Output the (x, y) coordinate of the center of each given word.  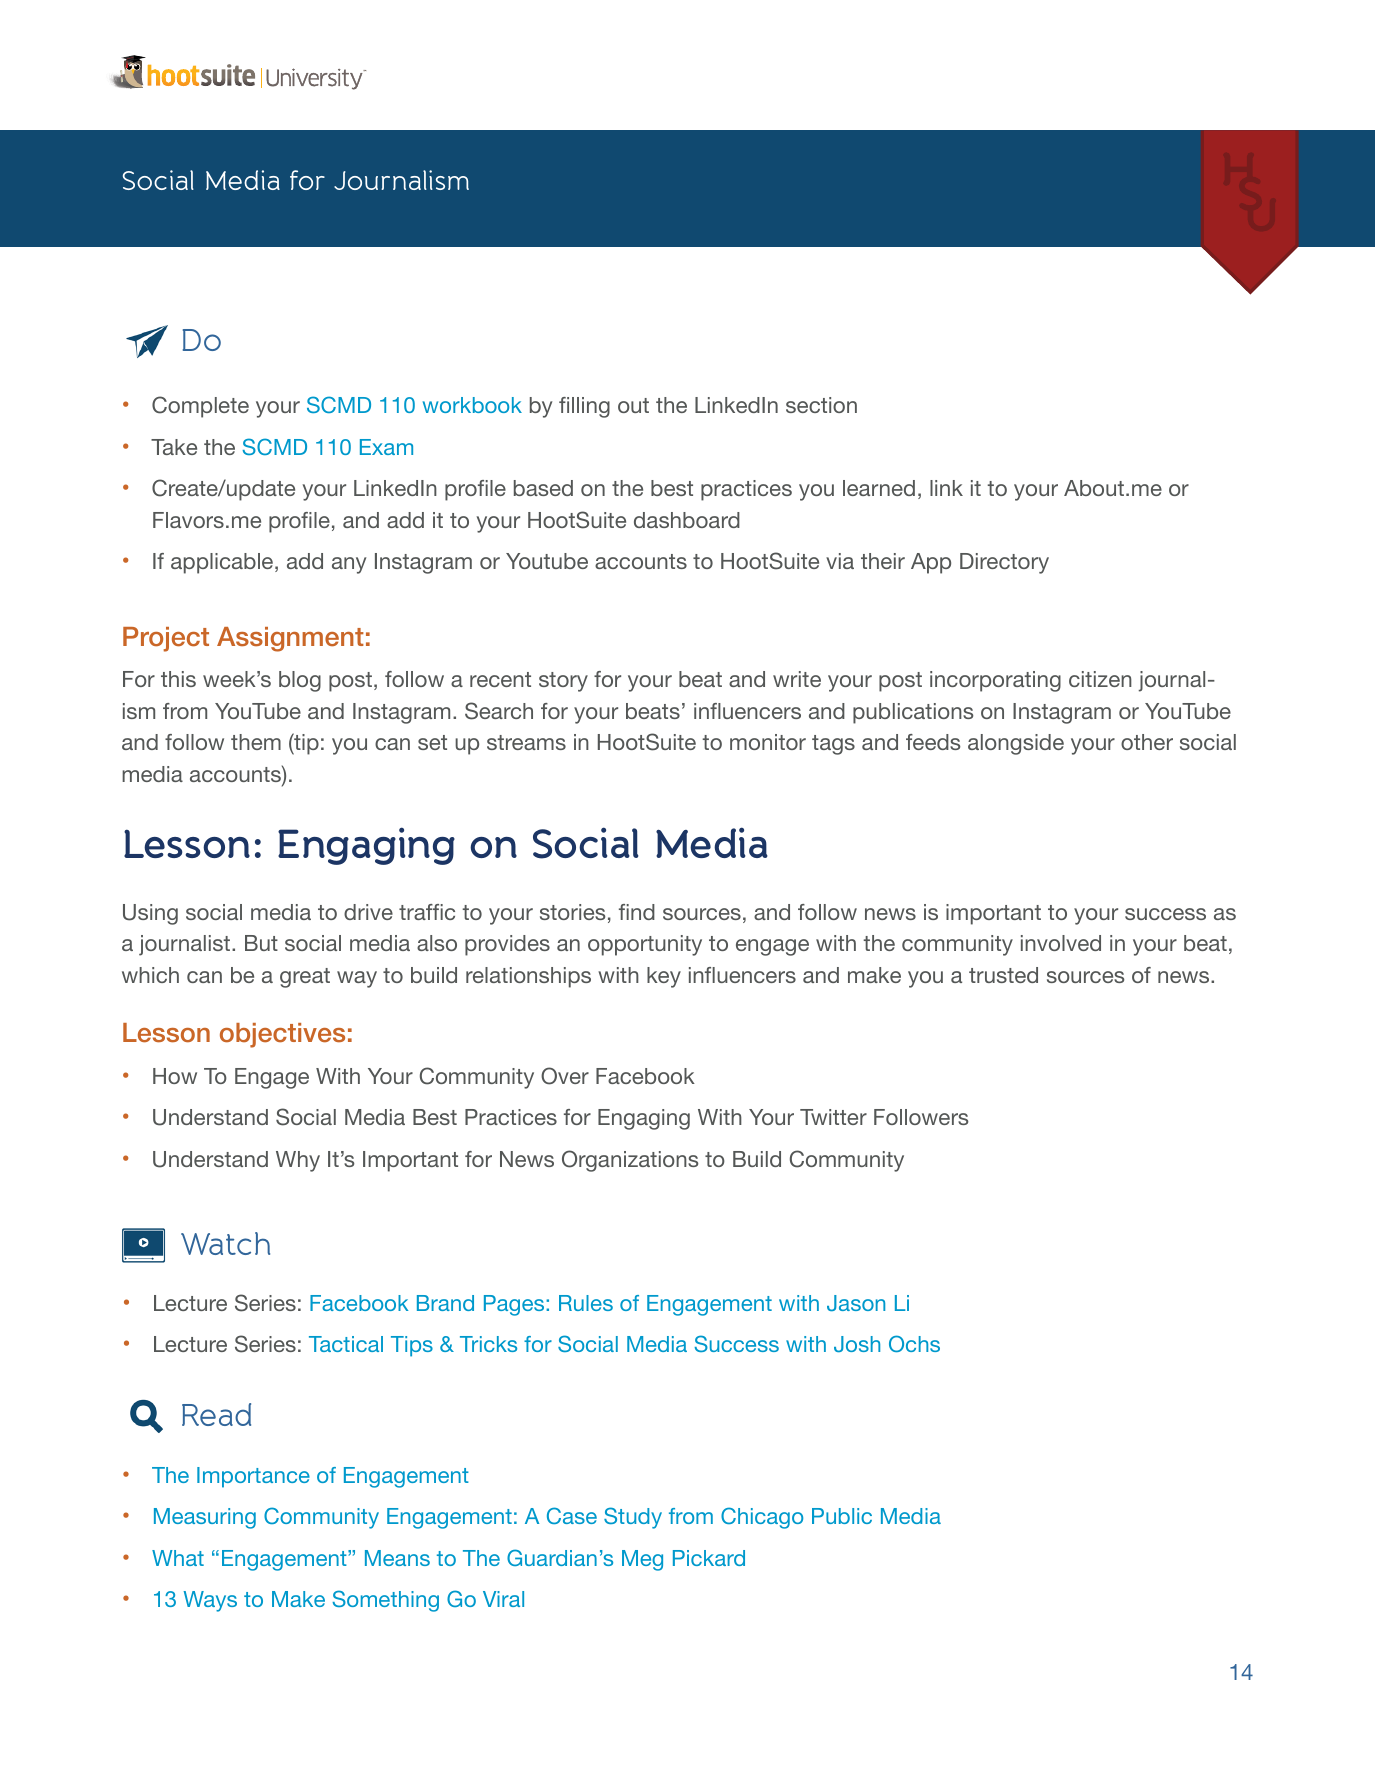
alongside (1016, 744)
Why (298, 1161)
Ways (210, 1601)
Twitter (833, 1117)
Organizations (630, 1161)
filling (584, 407)
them (256, 742)
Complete (200, 407)
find (637, 912)
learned (879, 488)
